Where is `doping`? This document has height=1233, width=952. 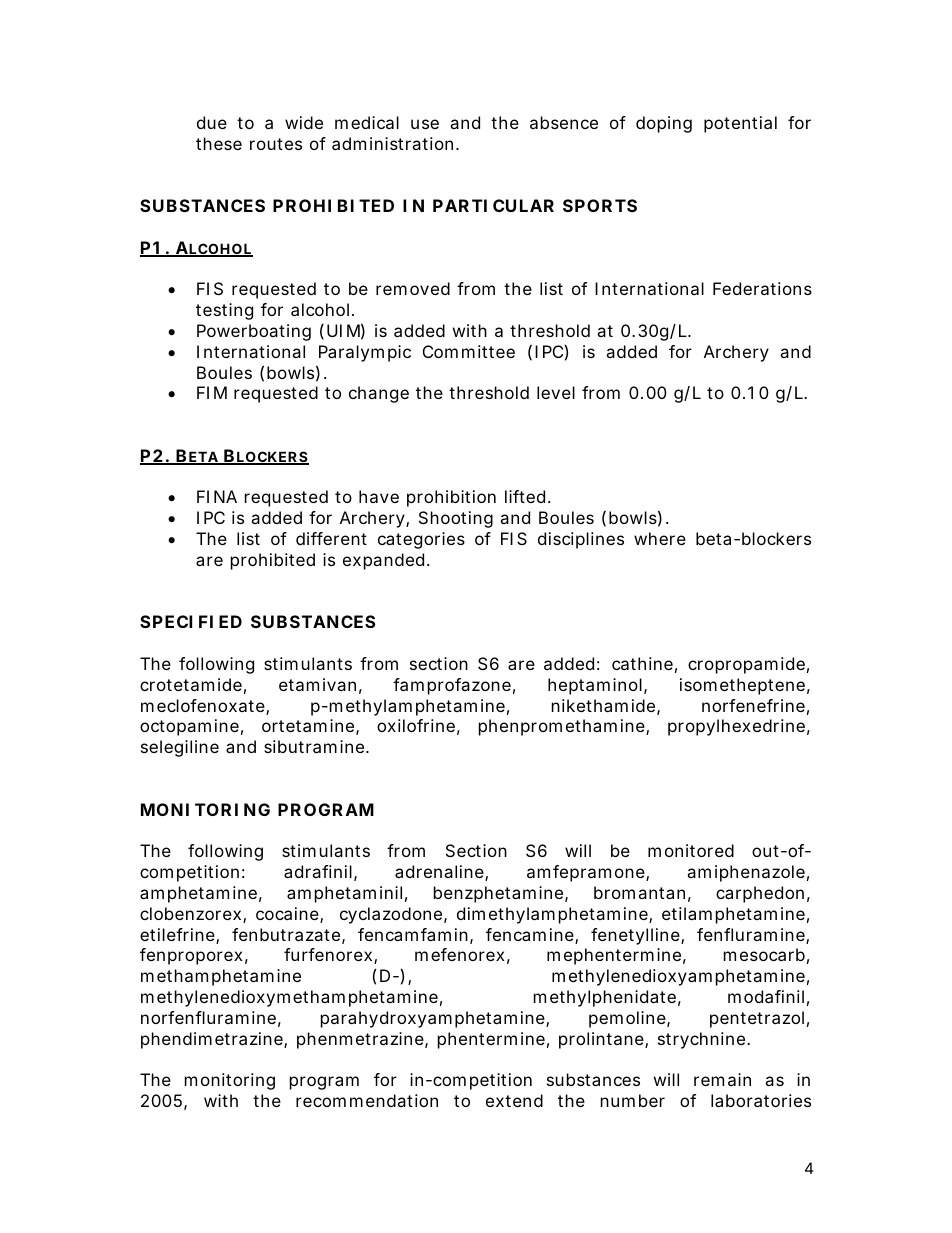 doping is located at coordinates (664, 124).
